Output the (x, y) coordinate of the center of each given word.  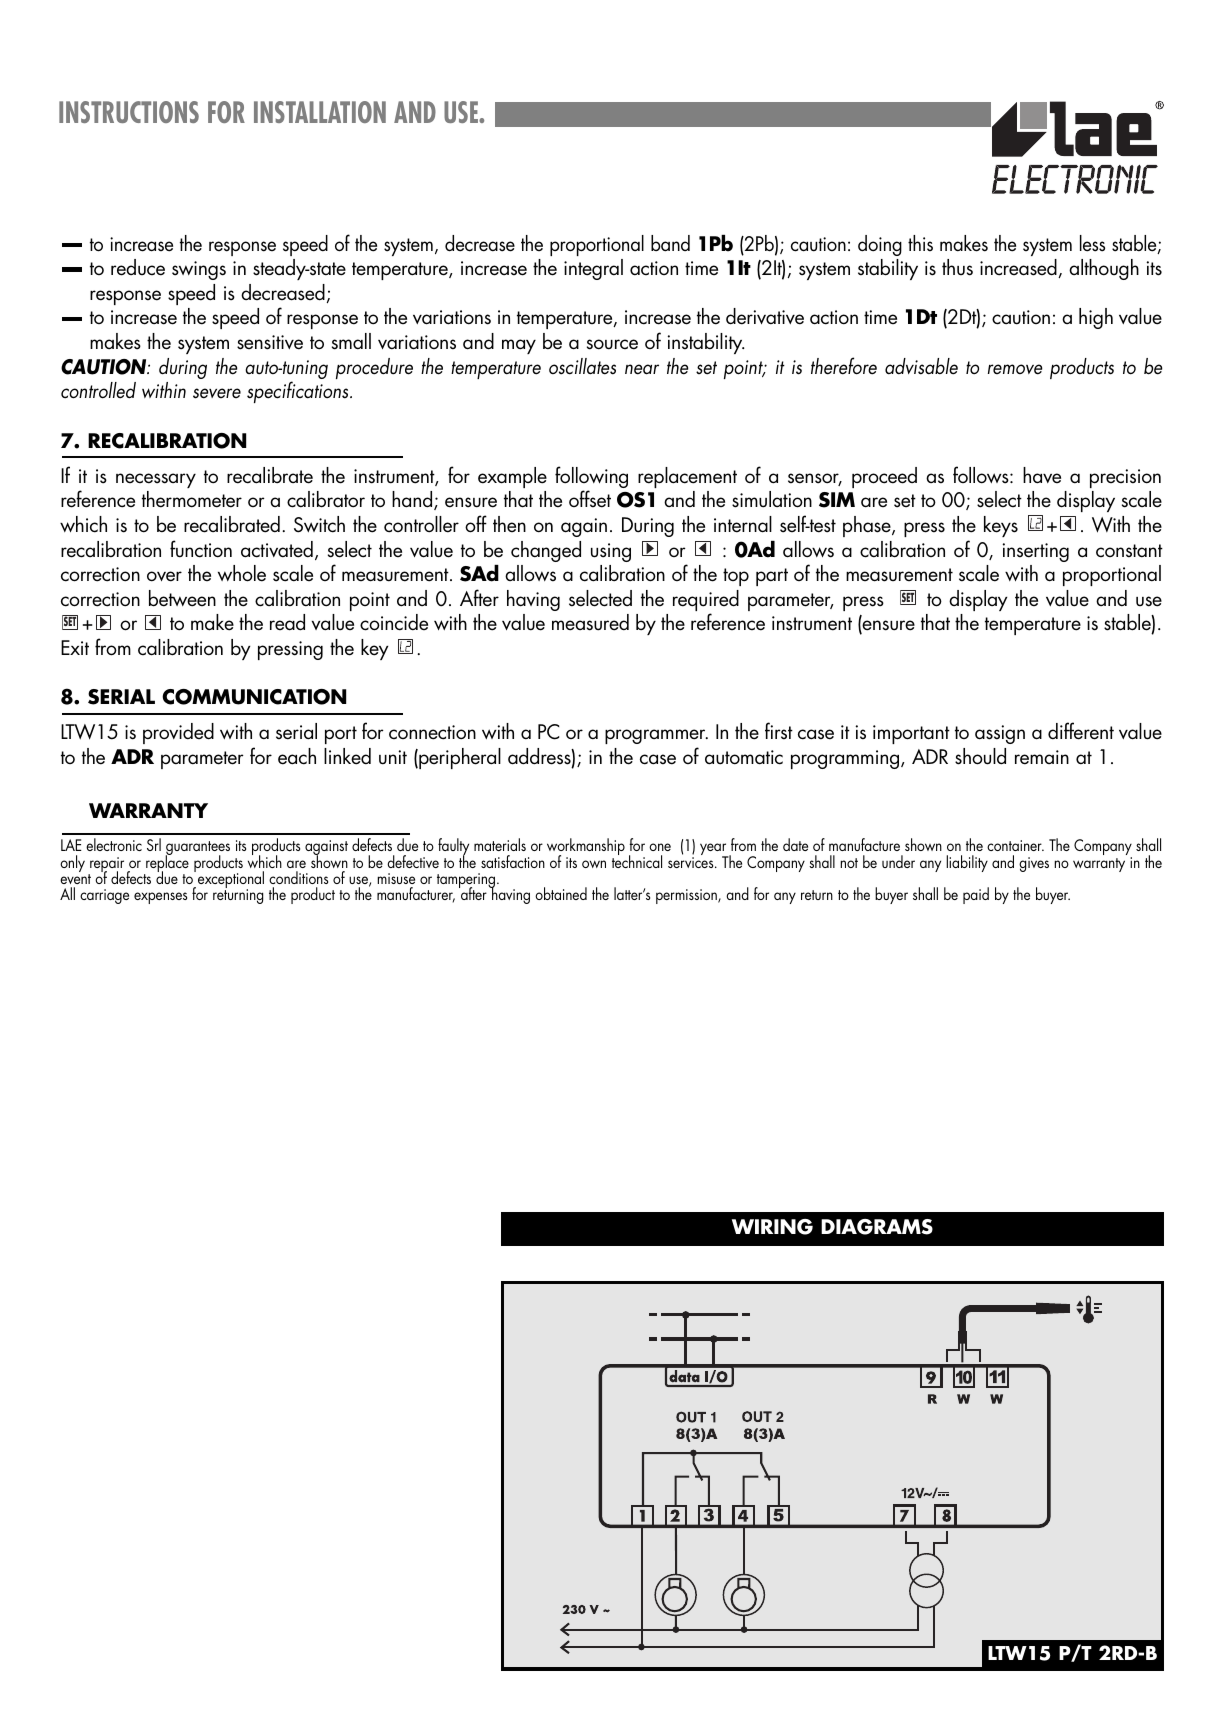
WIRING (772, 1227)
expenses (160, 898)
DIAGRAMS (877, 1227)
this (920, 243)
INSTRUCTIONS (129, 112)
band (670, 243)
